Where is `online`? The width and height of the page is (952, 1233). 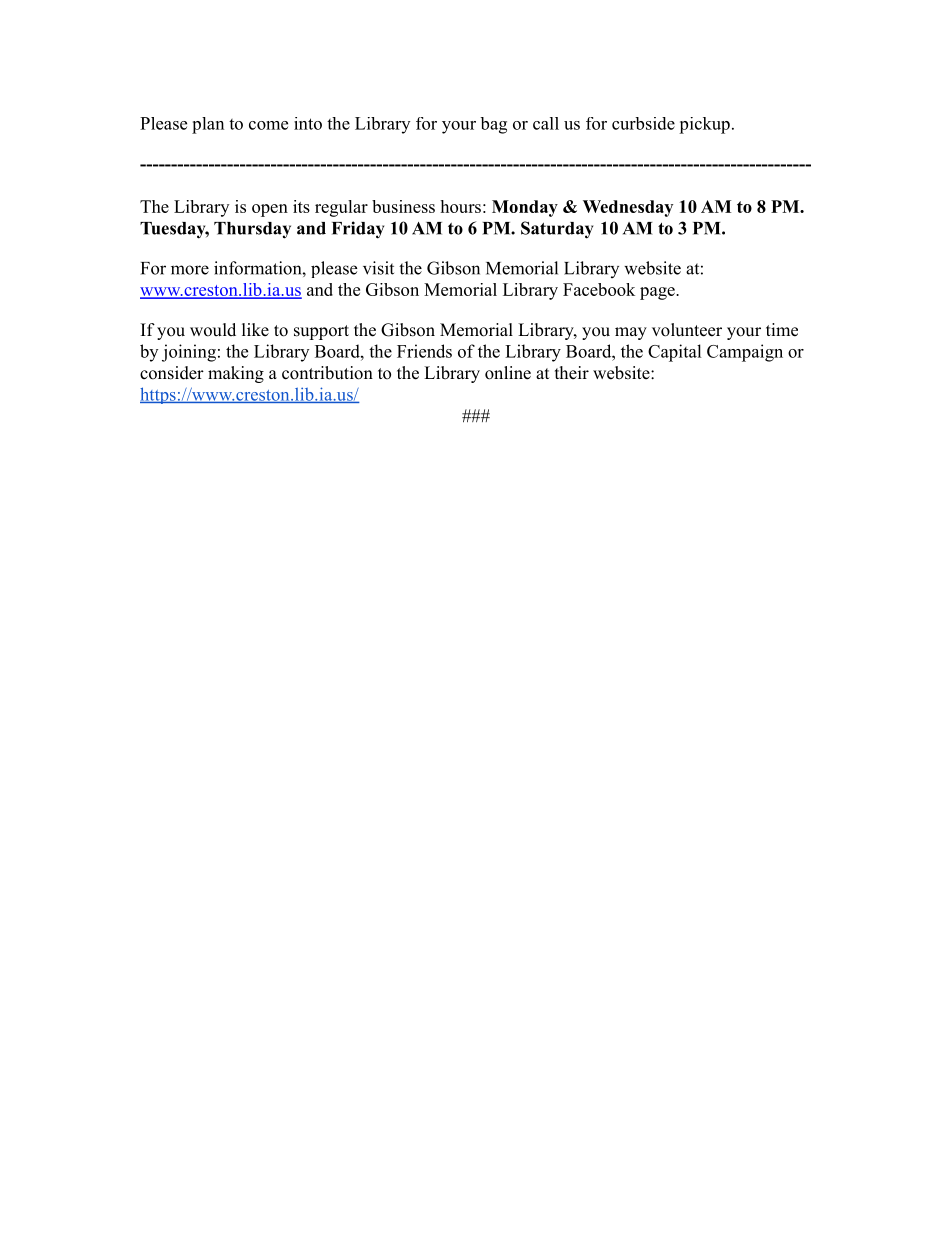
online is located at coordinates (508, 373).
